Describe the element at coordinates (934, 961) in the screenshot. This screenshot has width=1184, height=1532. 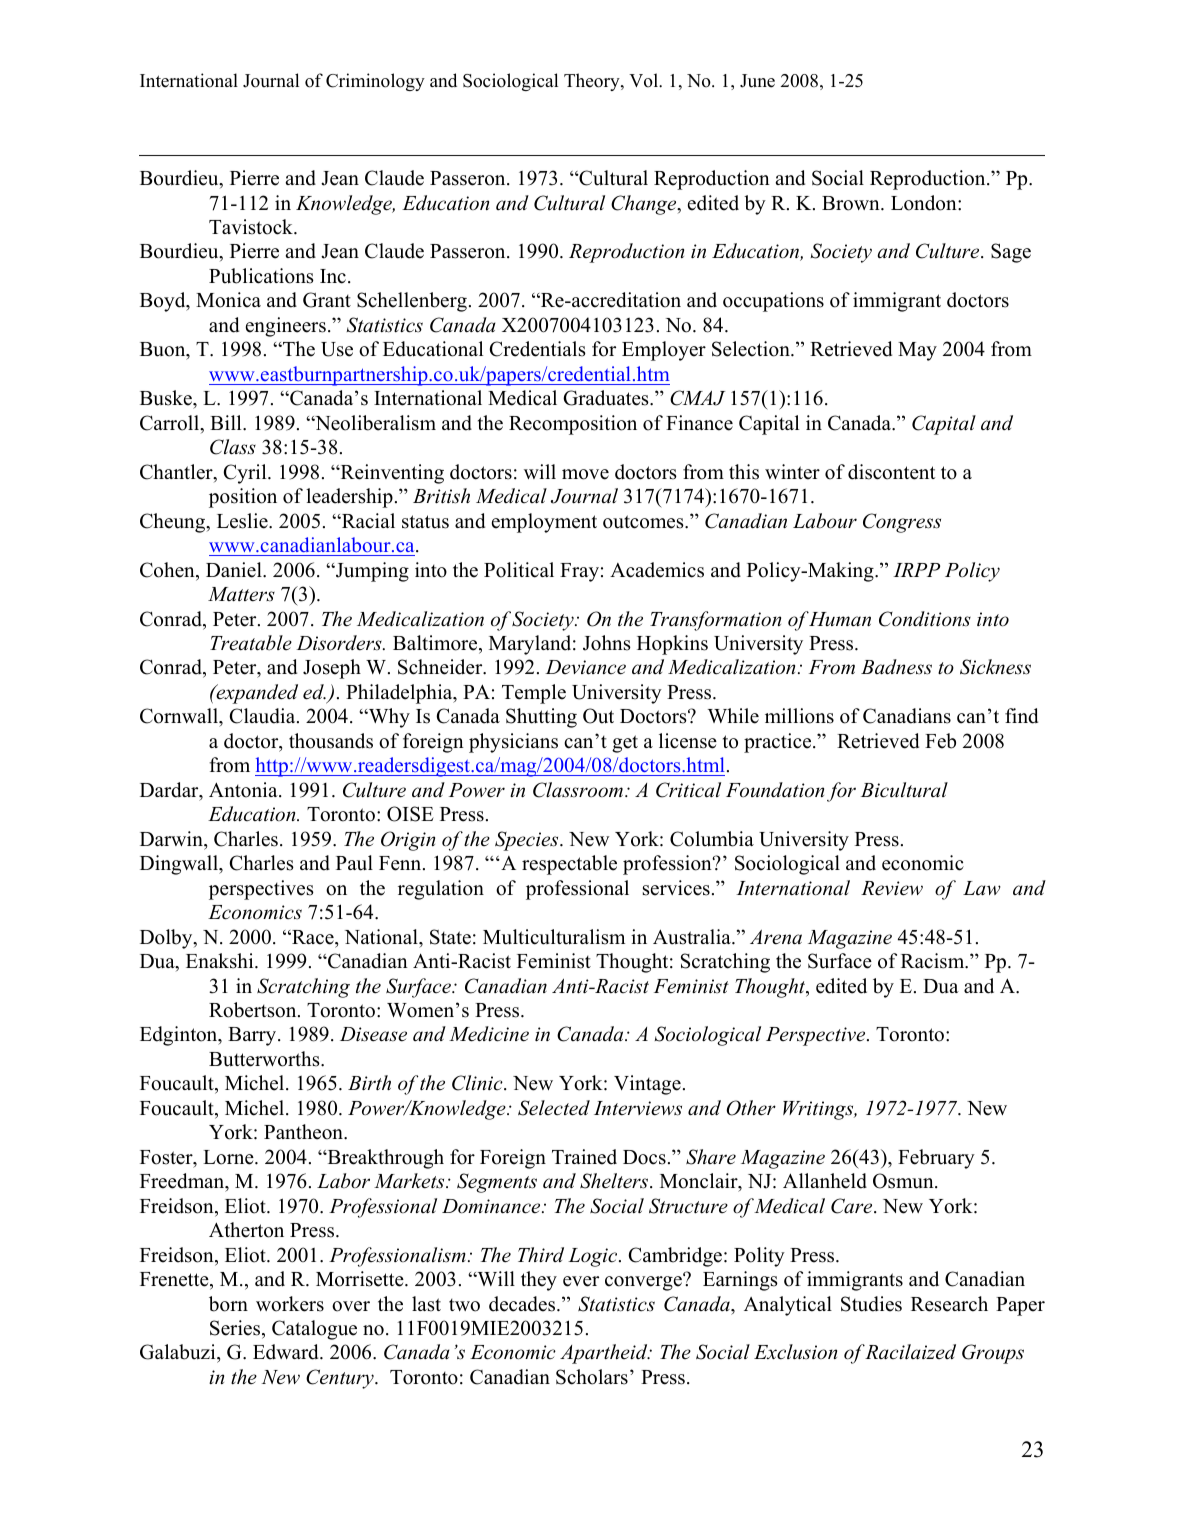
I see `Racism` at that location.
